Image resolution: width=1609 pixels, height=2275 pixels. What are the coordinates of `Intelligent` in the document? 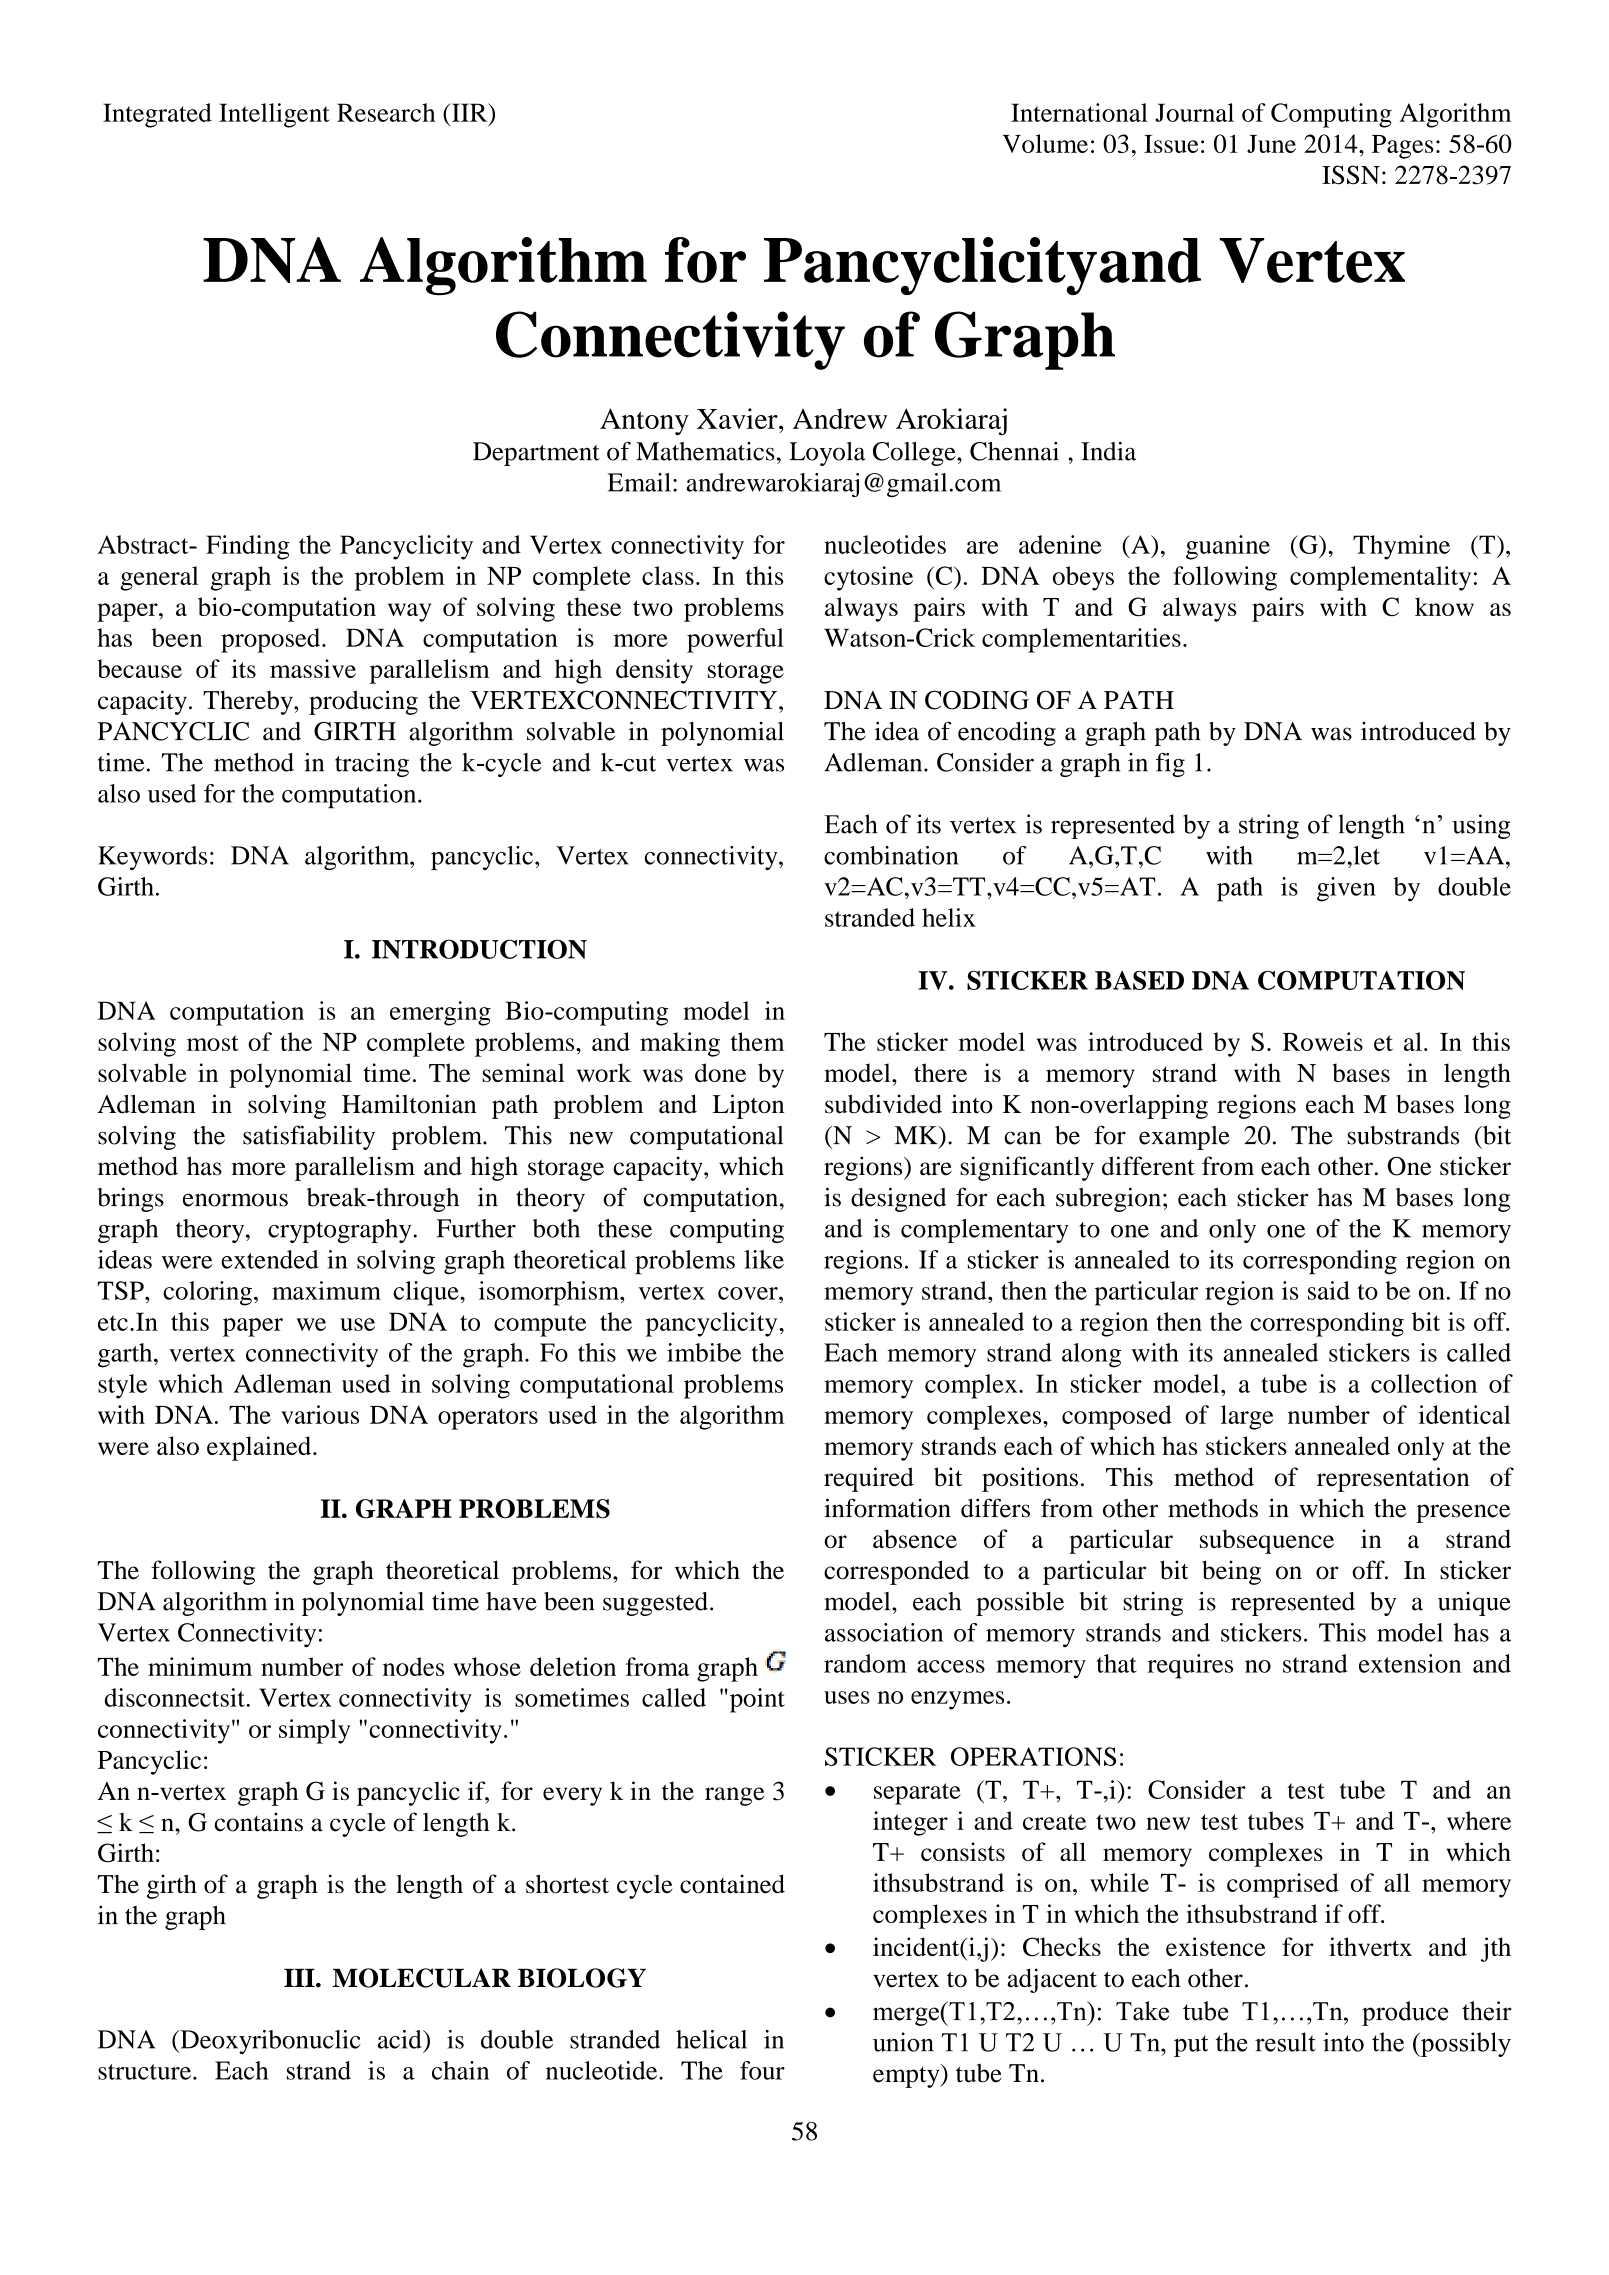 It's located at (274, 115).
